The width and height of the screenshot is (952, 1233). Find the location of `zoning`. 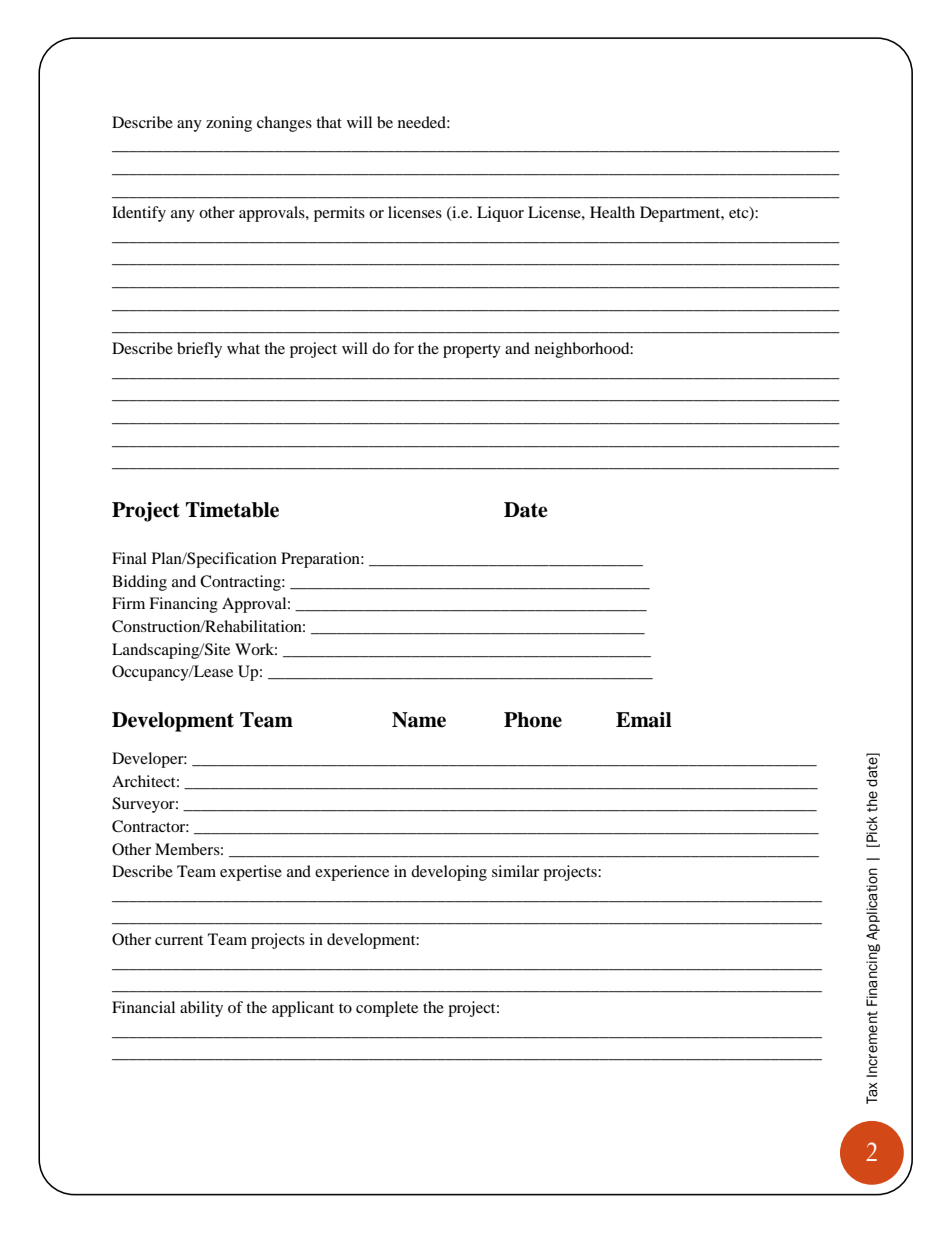

zoning is located at coordinates (229, 124).
